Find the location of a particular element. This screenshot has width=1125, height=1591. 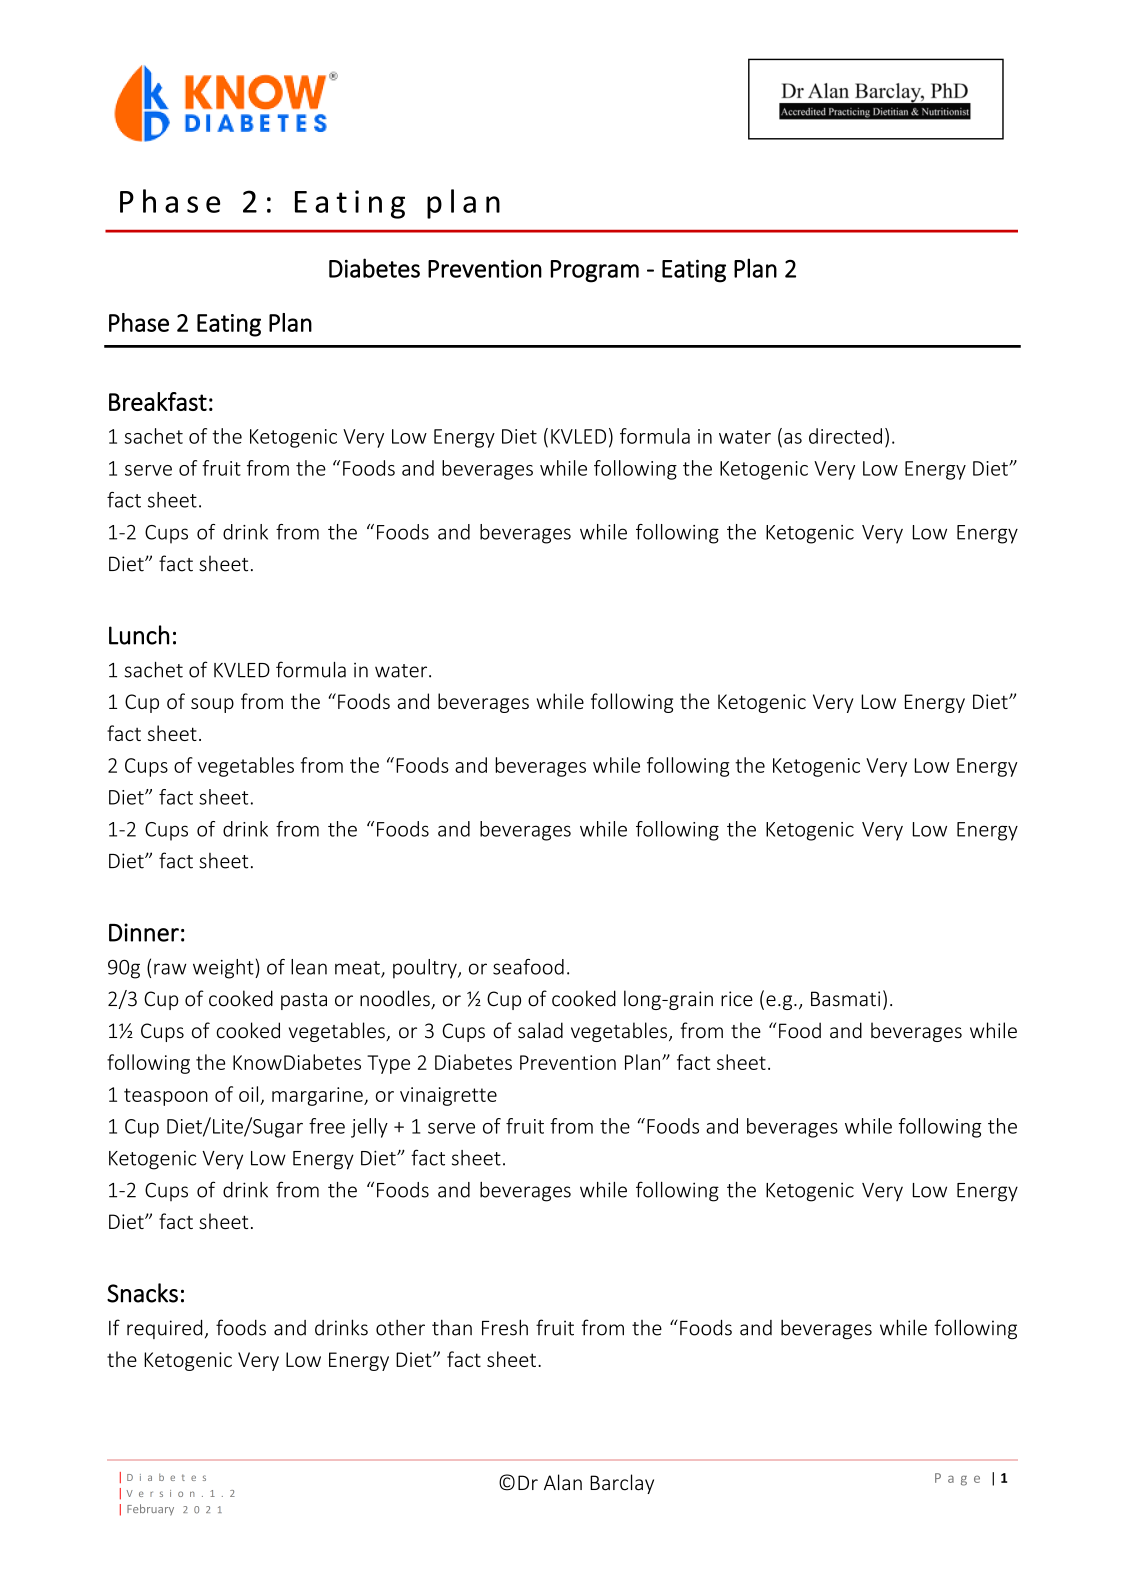

soup is located at coordinates (212, 705).
